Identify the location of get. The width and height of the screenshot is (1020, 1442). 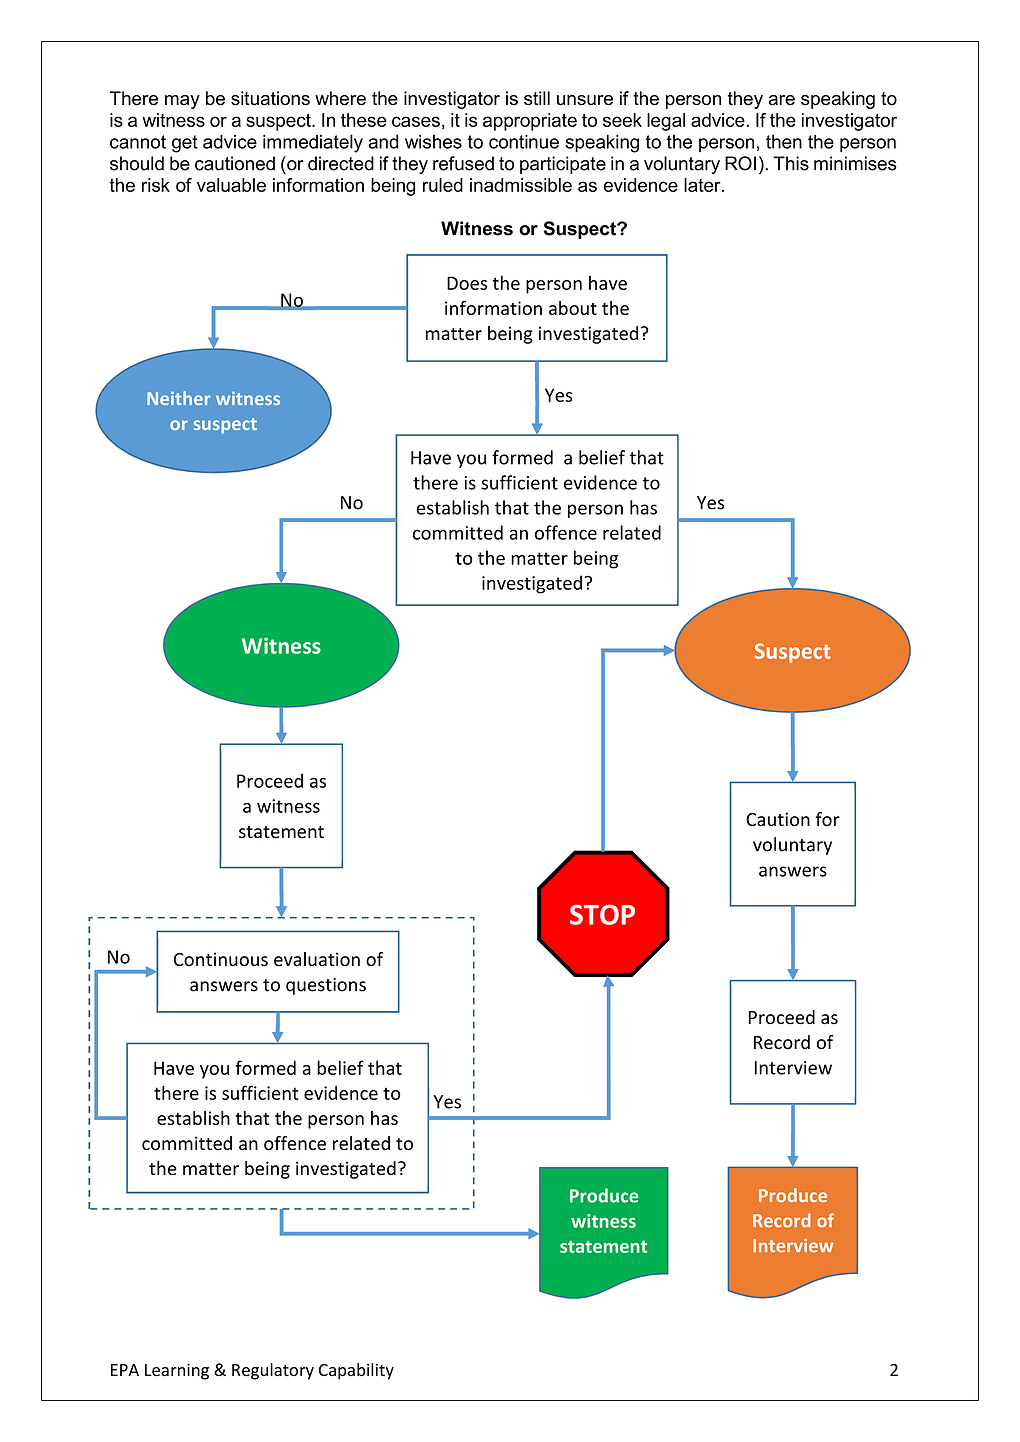
(185, 144).
